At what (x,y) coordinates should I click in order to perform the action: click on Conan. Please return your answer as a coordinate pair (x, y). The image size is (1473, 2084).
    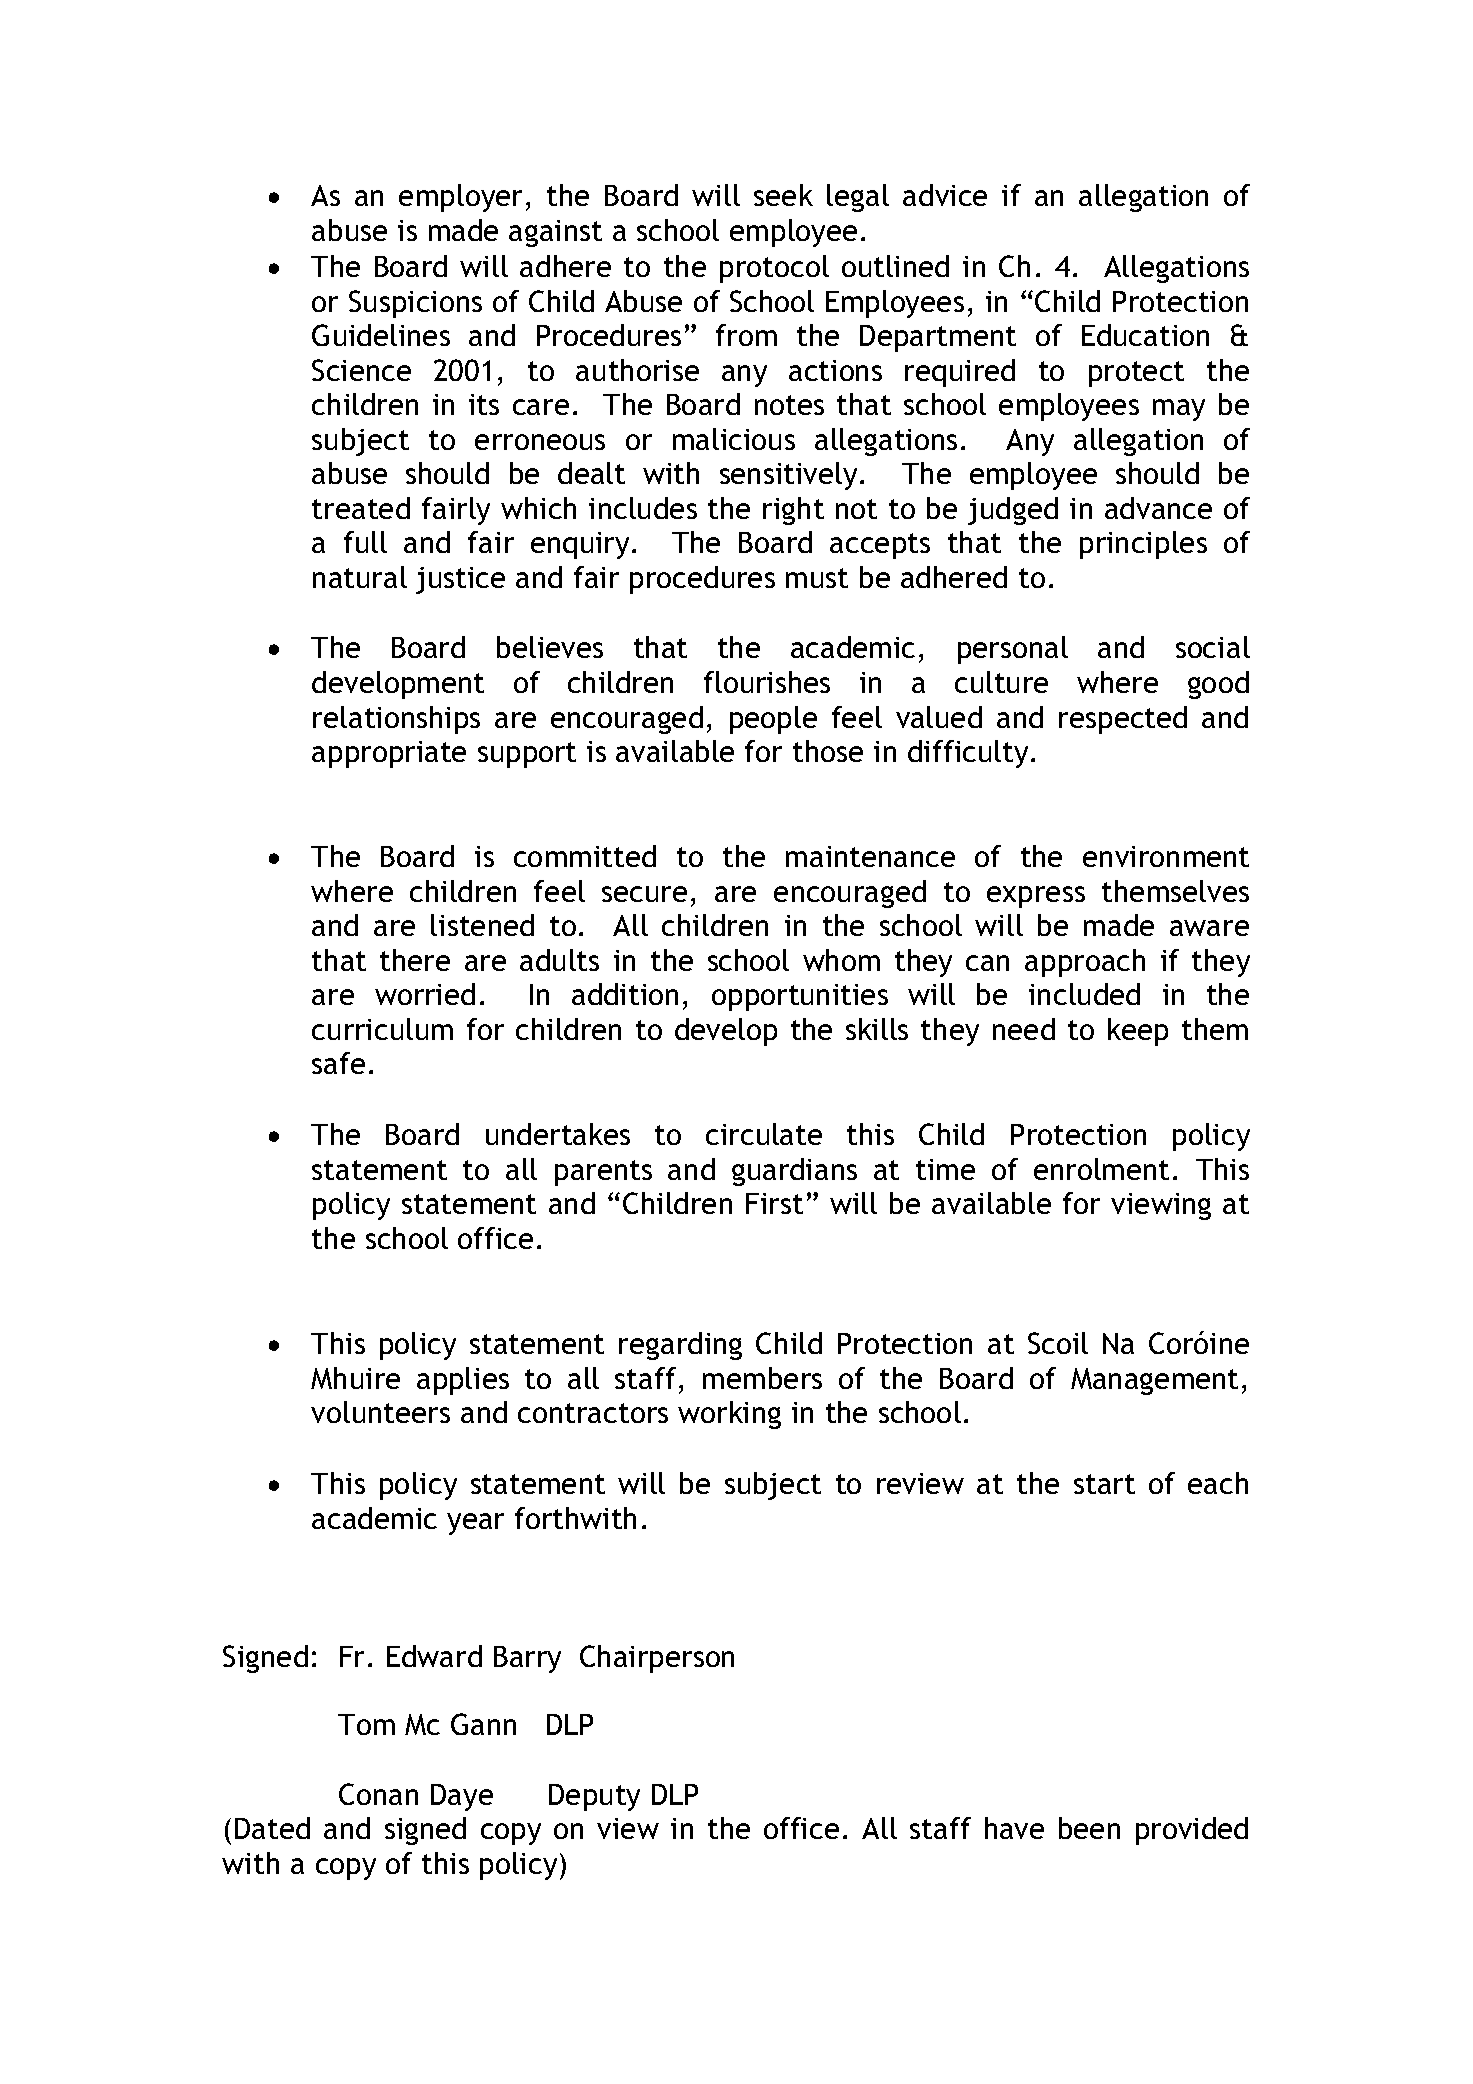
    Looking at the image, I should click on (378, 1794).
